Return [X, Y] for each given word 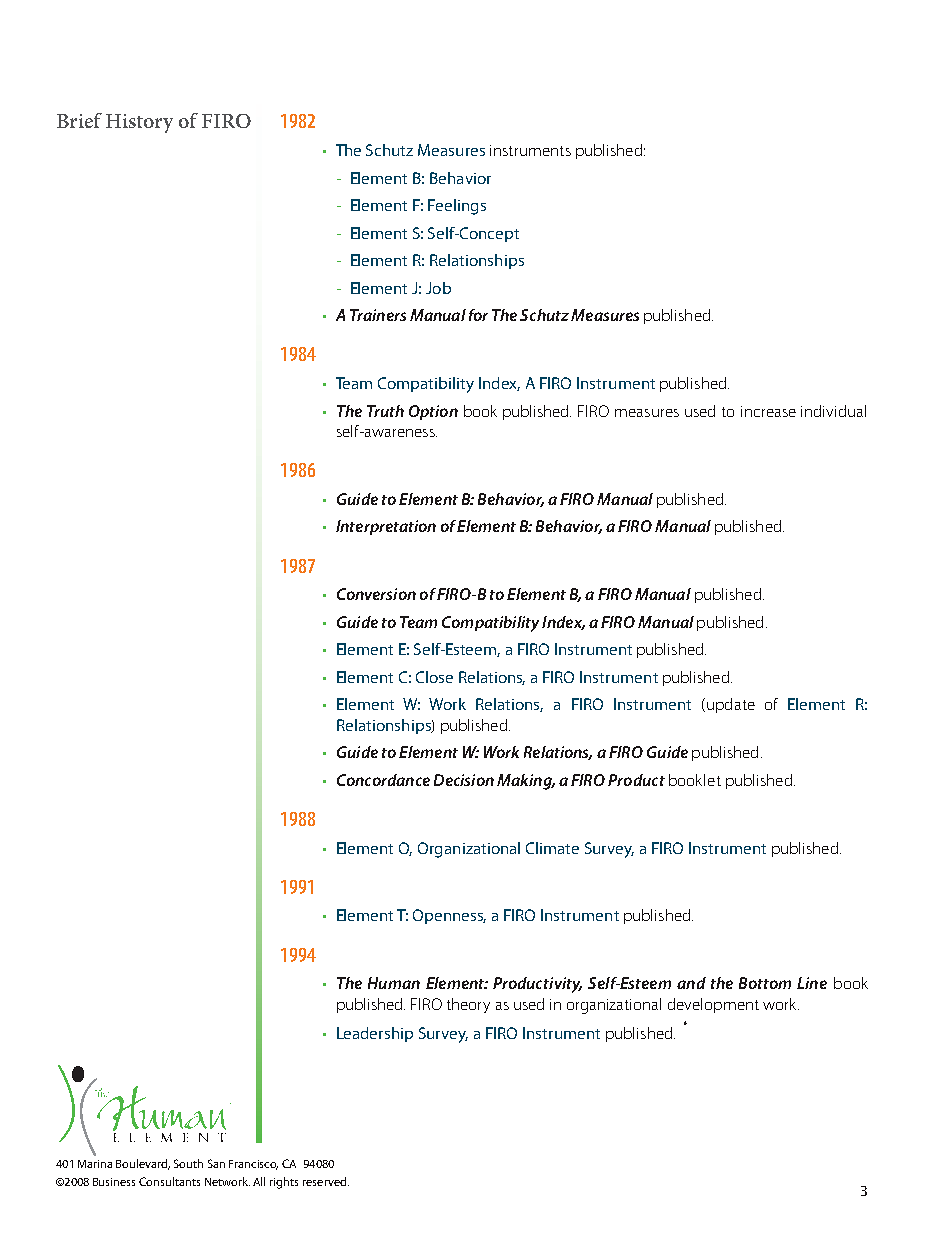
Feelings [457, 207]
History [139, 123]
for [478, 315]
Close [434, 677]
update [731, 705]
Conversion [376, 594]
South [188, 1163]
